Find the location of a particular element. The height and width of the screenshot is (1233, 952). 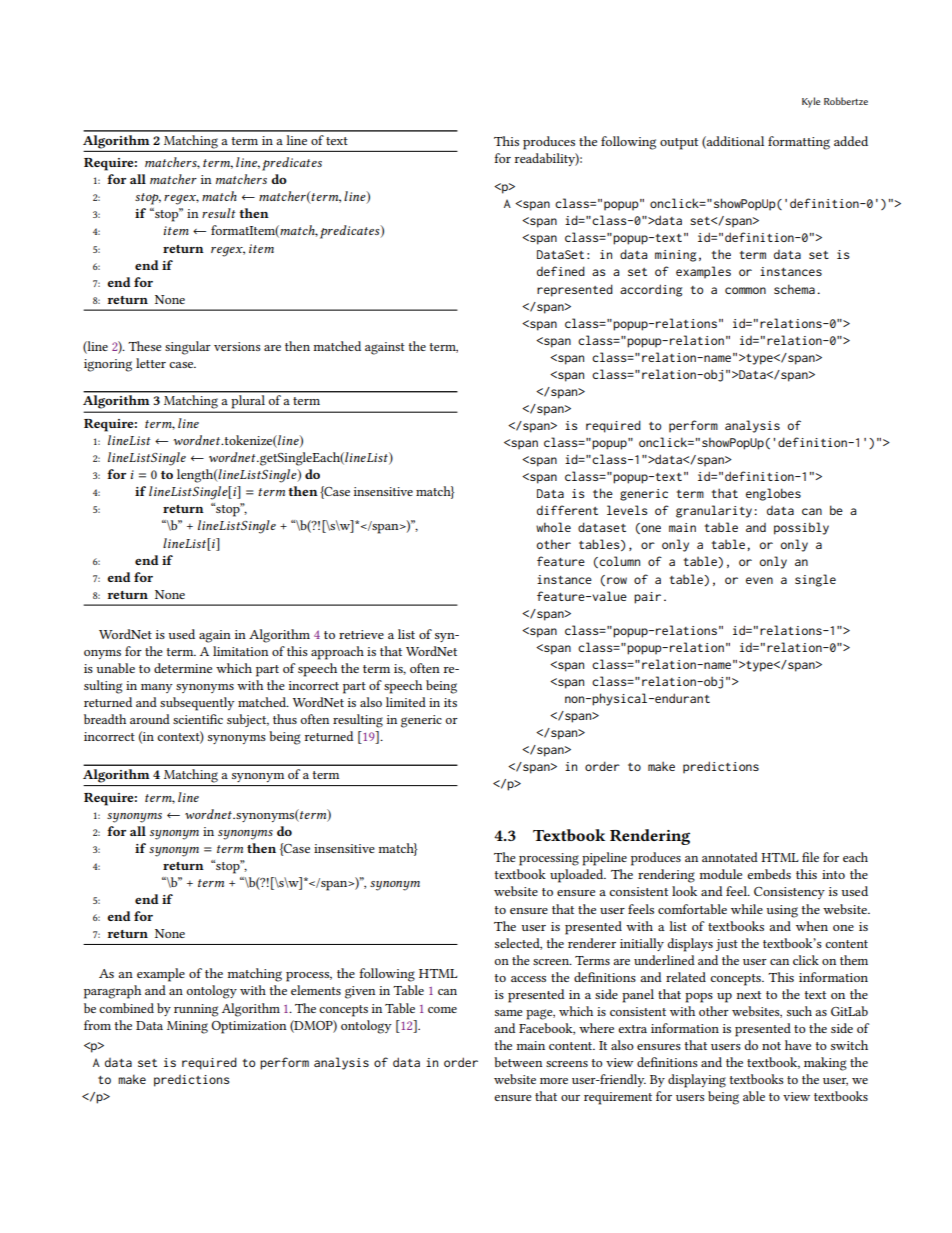

annotated is located at coordinates (730, 857).
